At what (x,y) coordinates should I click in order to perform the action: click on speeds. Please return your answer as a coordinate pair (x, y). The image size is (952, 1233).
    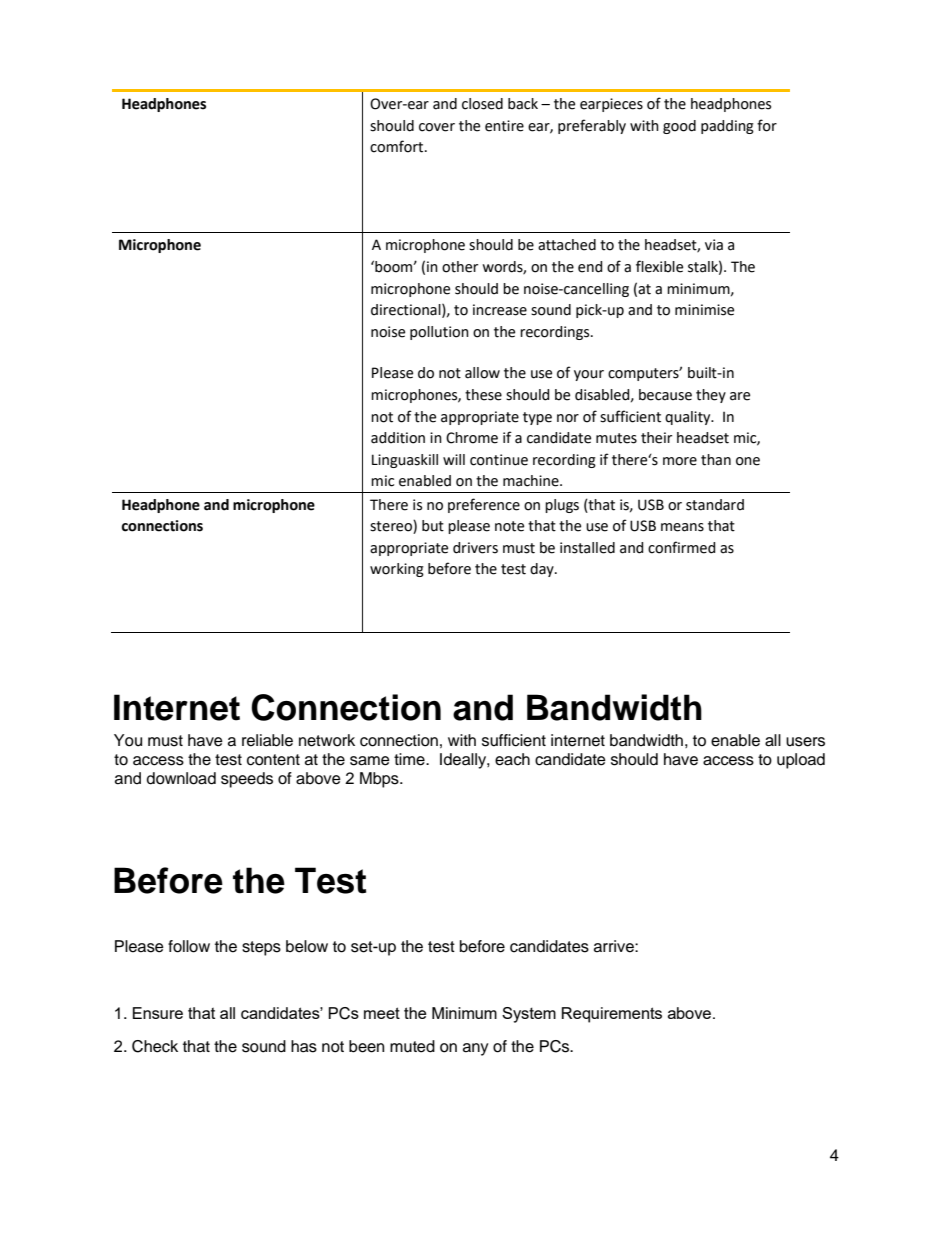
    Looking at the image, I should click on (247, 780).
